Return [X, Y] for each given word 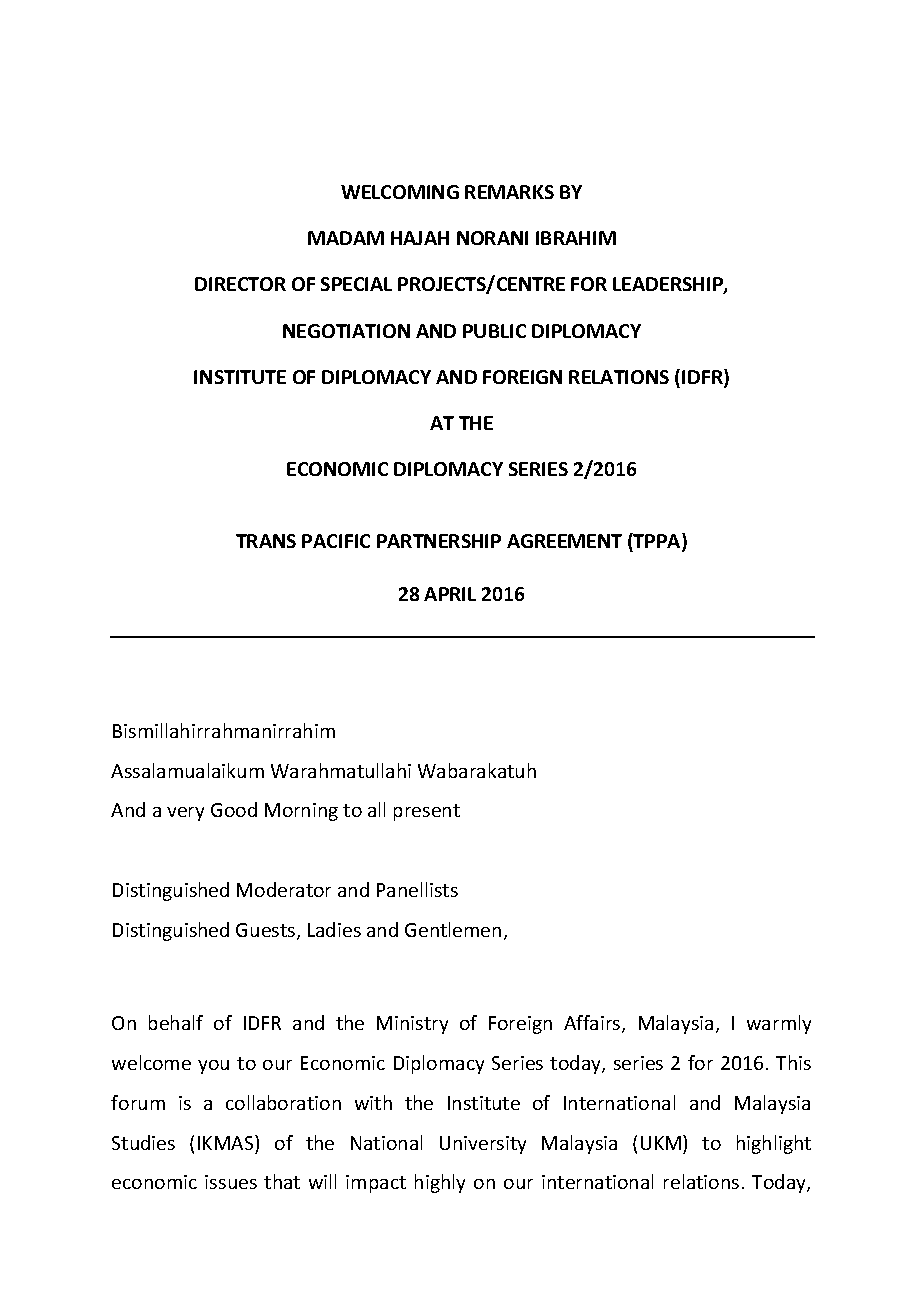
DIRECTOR [240, 284]
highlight [774, 1144]
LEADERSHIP [669, 285]
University [483, 1145]
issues [231, 1182]
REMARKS [509, 192]
